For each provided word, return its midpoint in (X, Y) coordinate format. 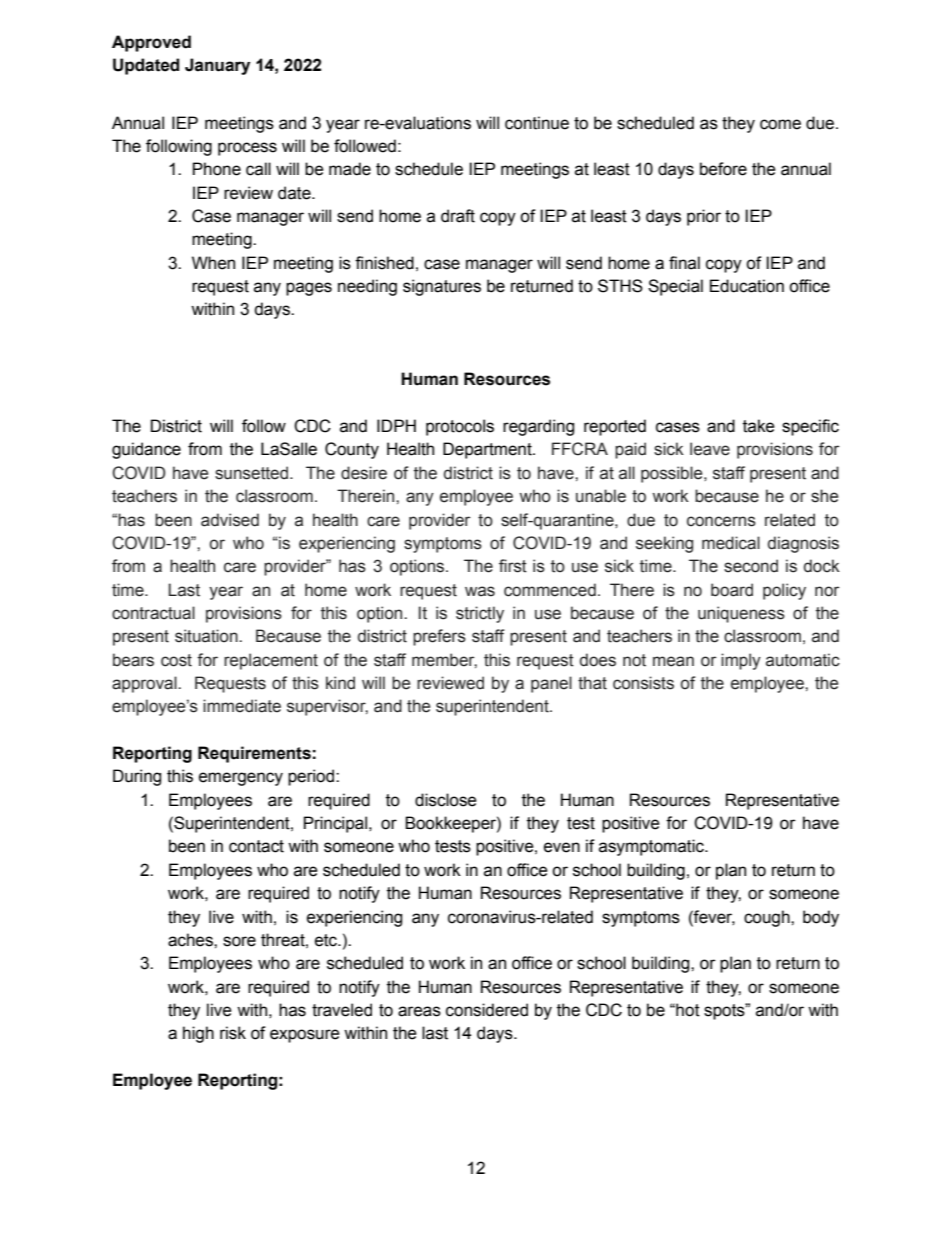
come (780, 124)
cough (768, 918)
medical (731, 543)
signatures (442, 287)
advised (230, 520)
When (213, 263)
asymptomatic (652, 847)
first (513, 566)
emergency (241, 779)
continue (537, 123)
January (217, 66)
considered (487, 1010)
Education (747, 286)
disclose (446, 800)
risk (233, 1033)
